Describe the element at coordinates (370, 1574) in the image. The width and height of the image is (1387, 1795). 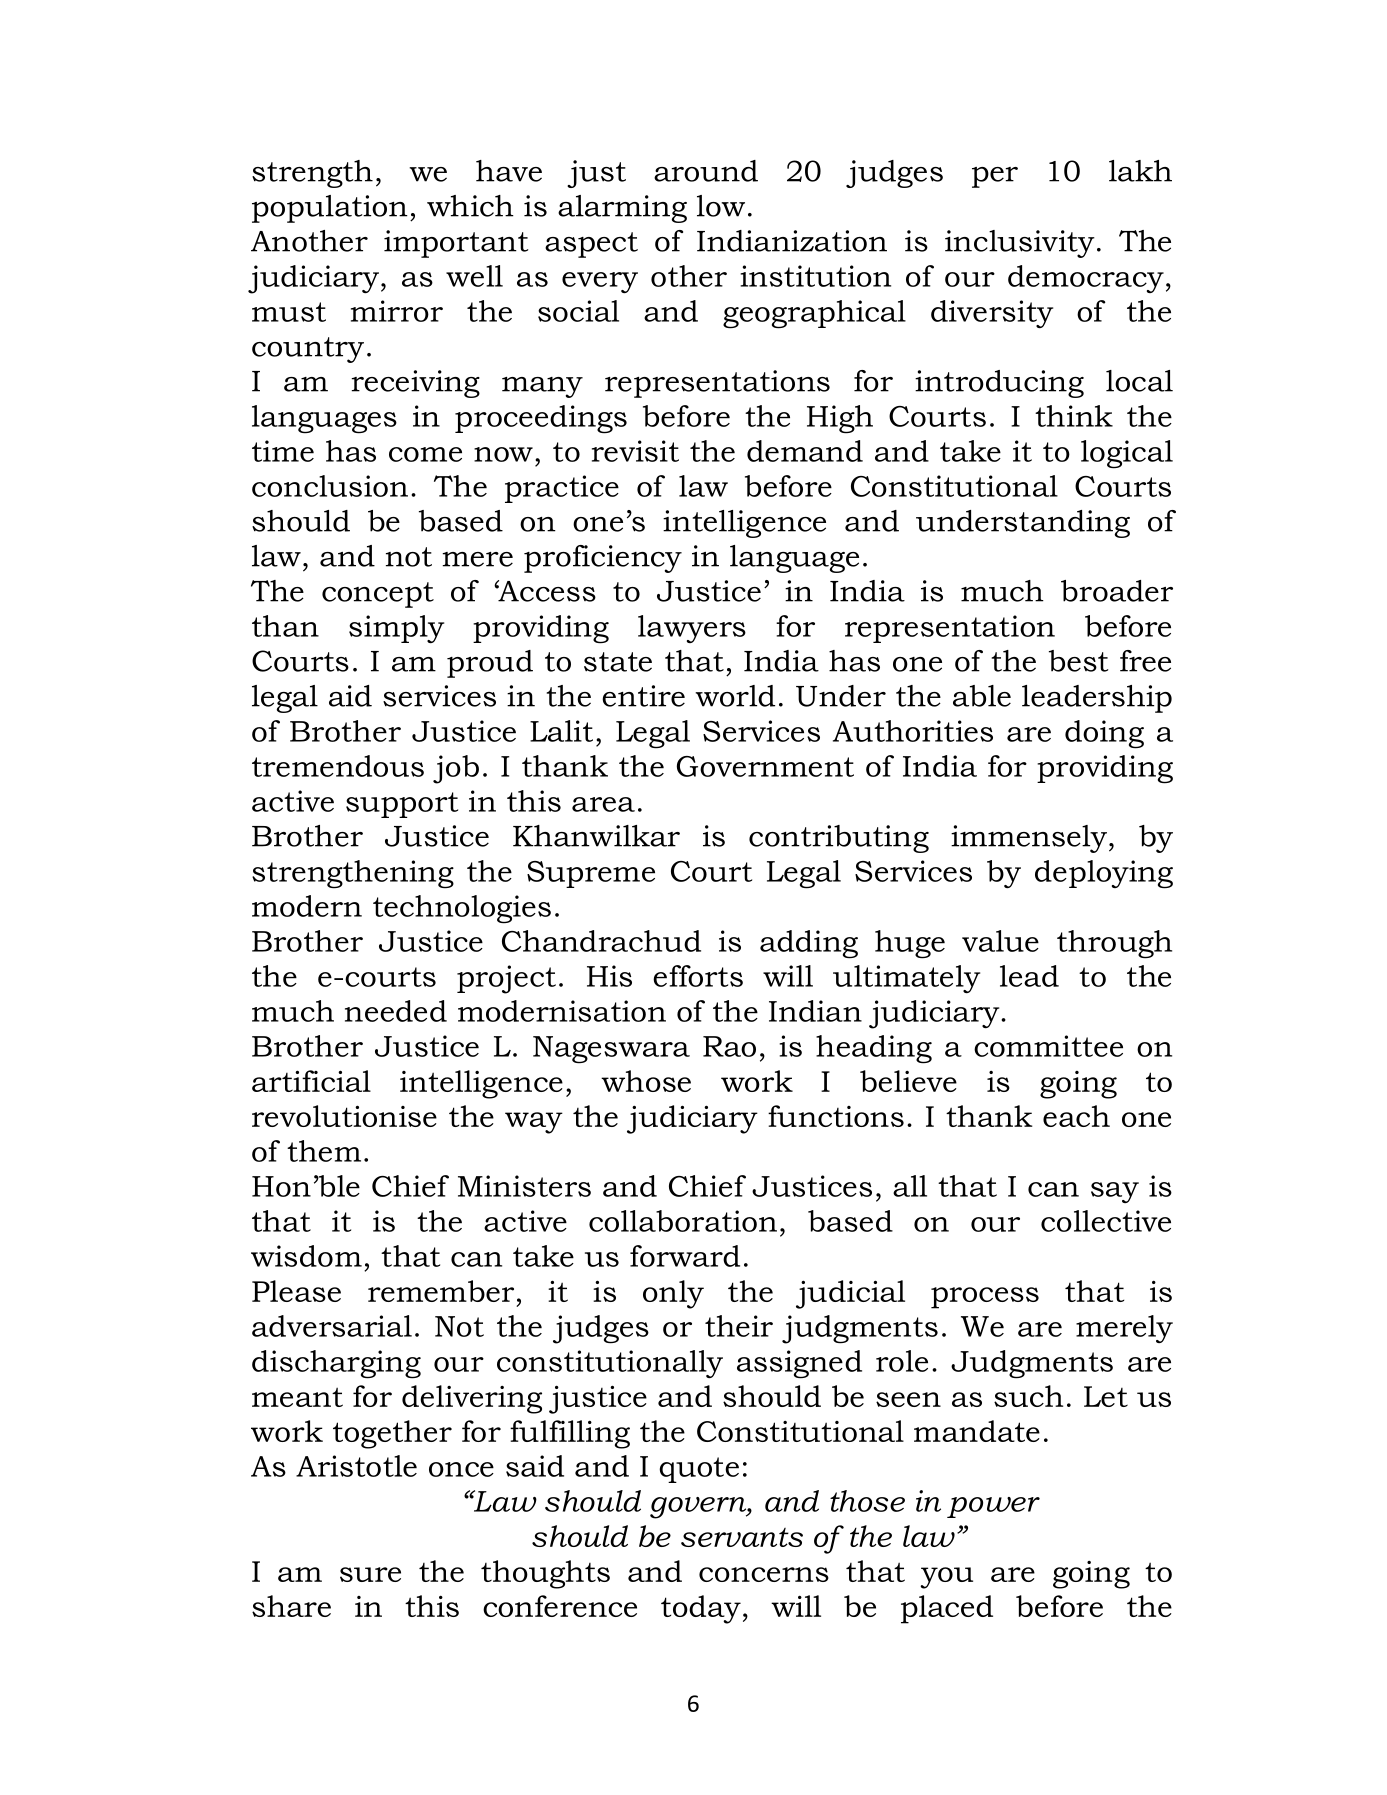
I see `sure` at that location.
